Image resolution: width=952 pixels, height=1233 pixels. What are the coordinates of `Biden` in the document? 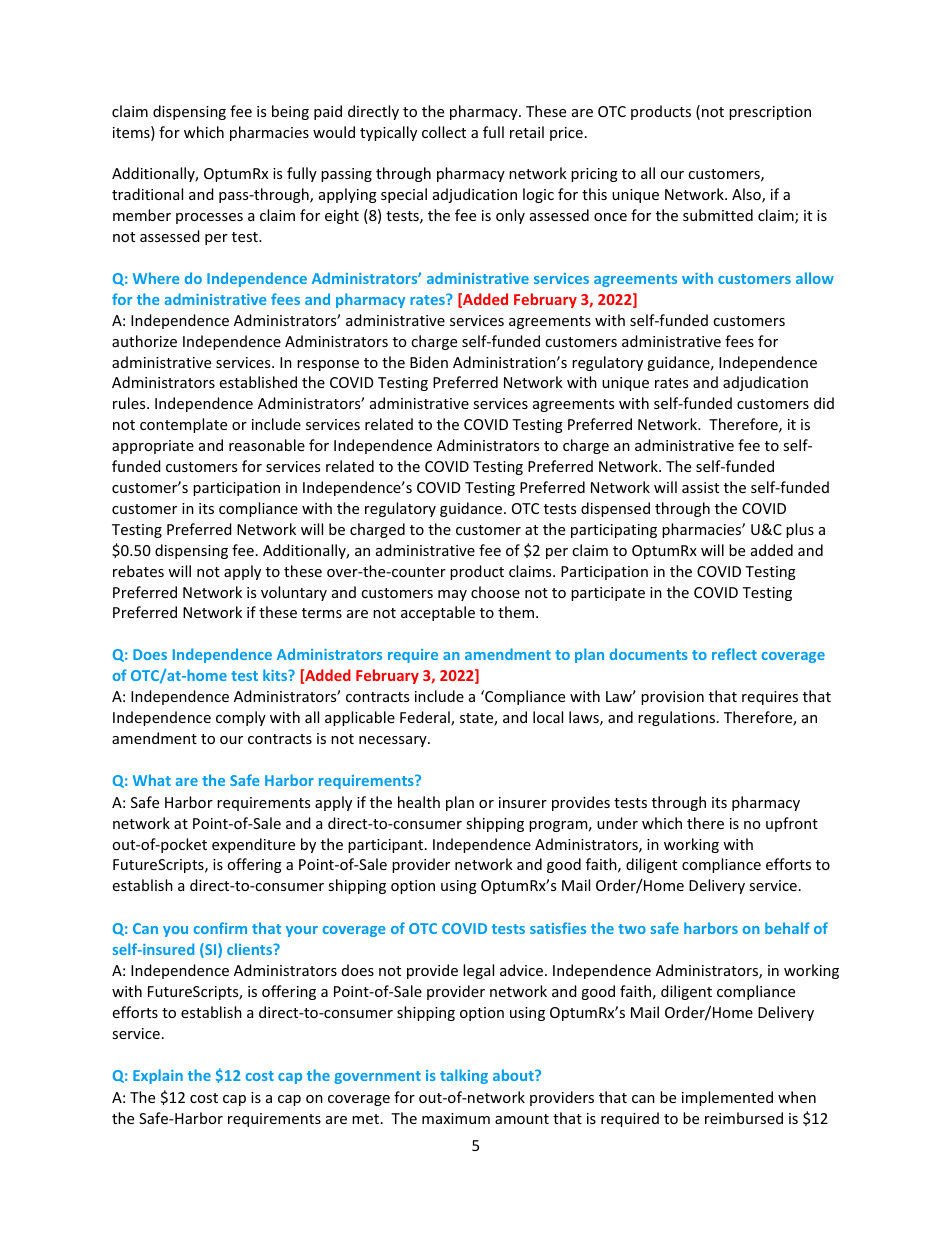 It's located at (429, 362).
